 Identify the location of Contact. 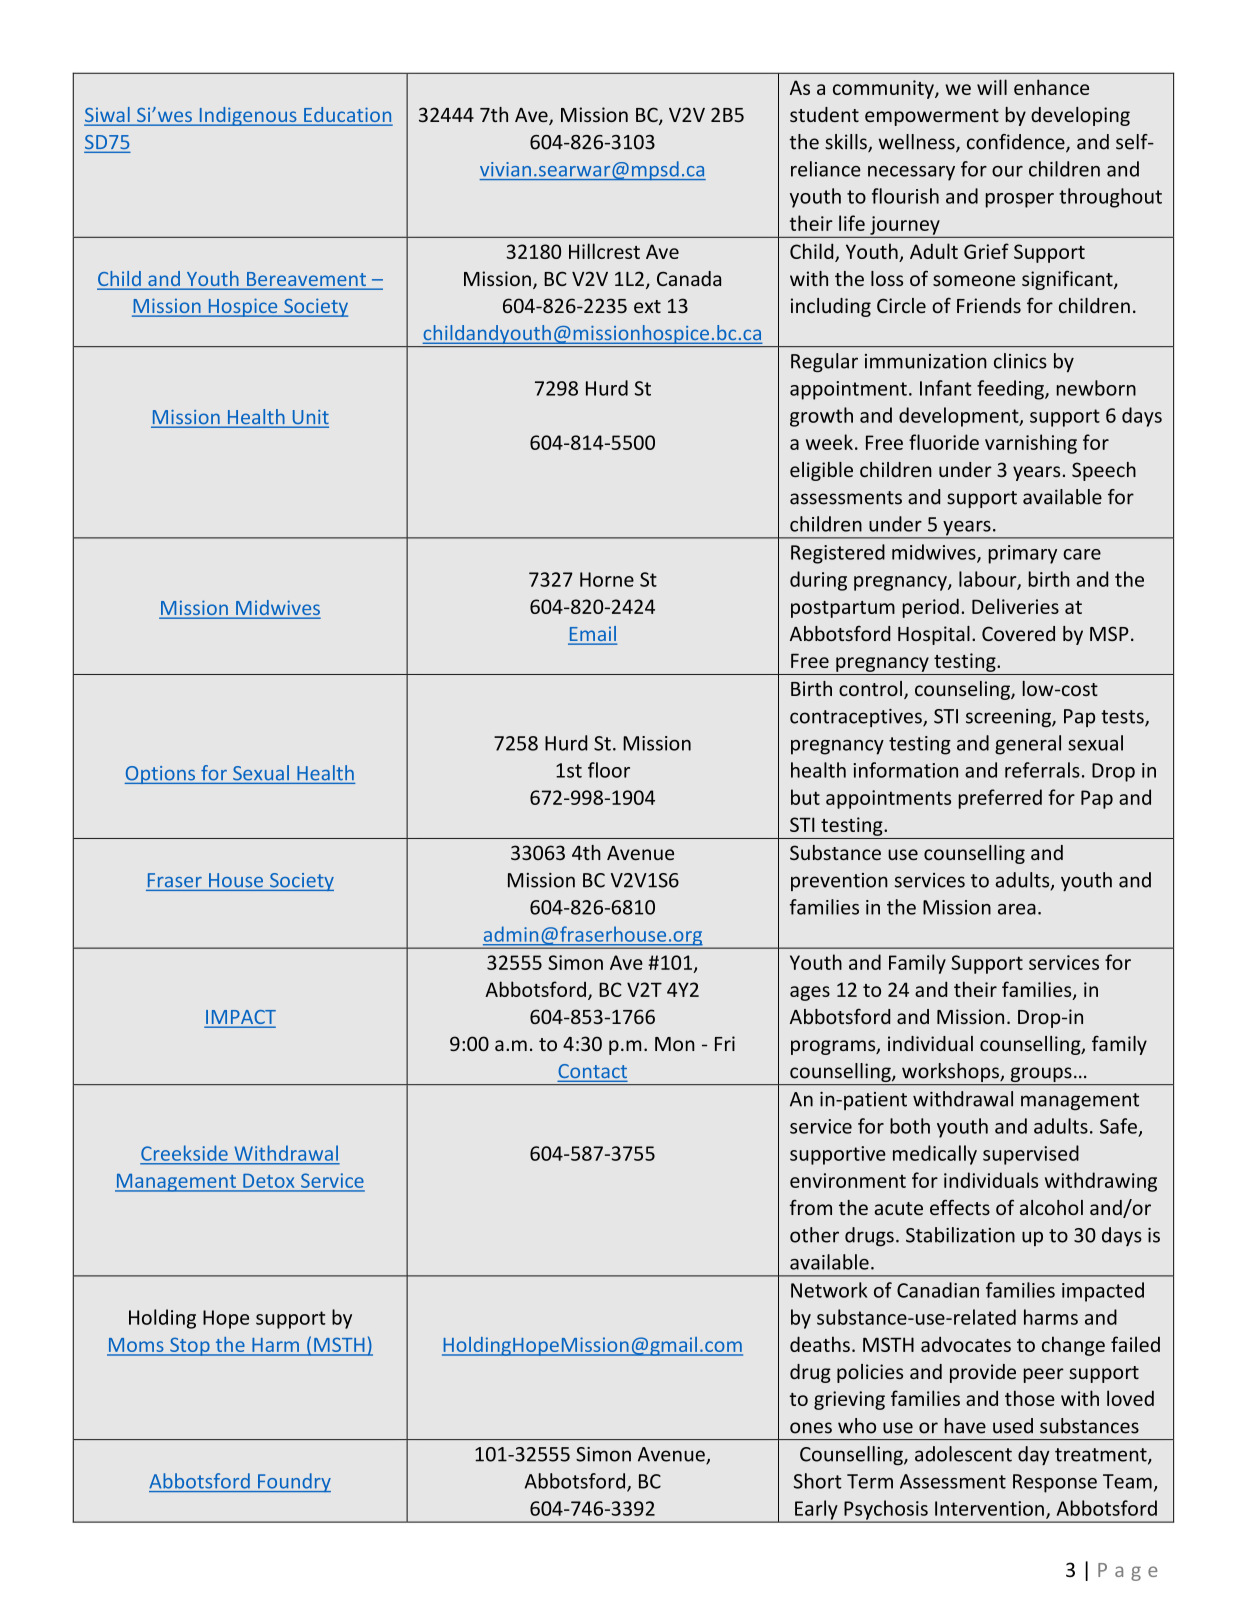
(592, 1072).
